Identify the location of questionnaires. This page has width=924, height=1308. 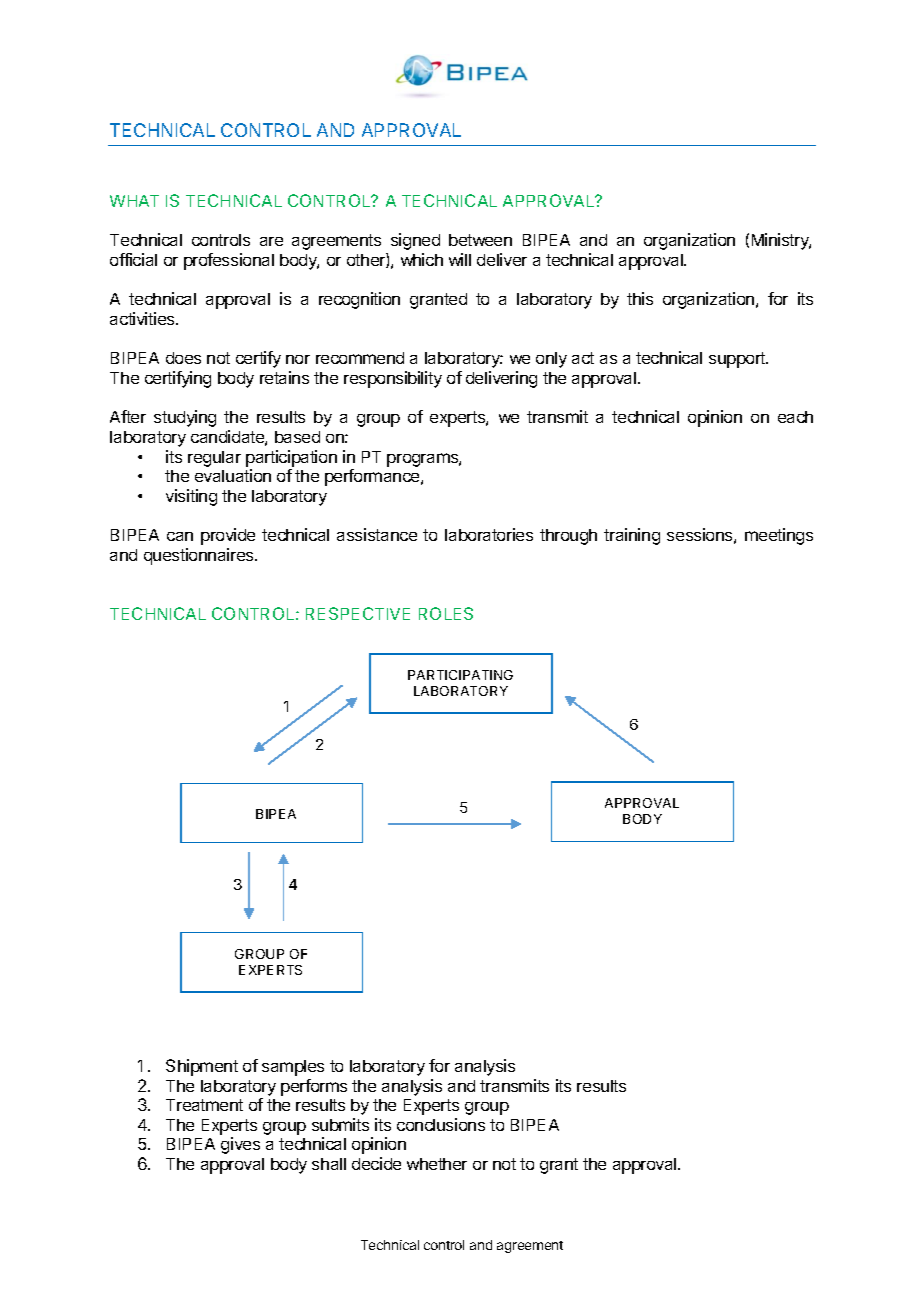
(200, 556).
